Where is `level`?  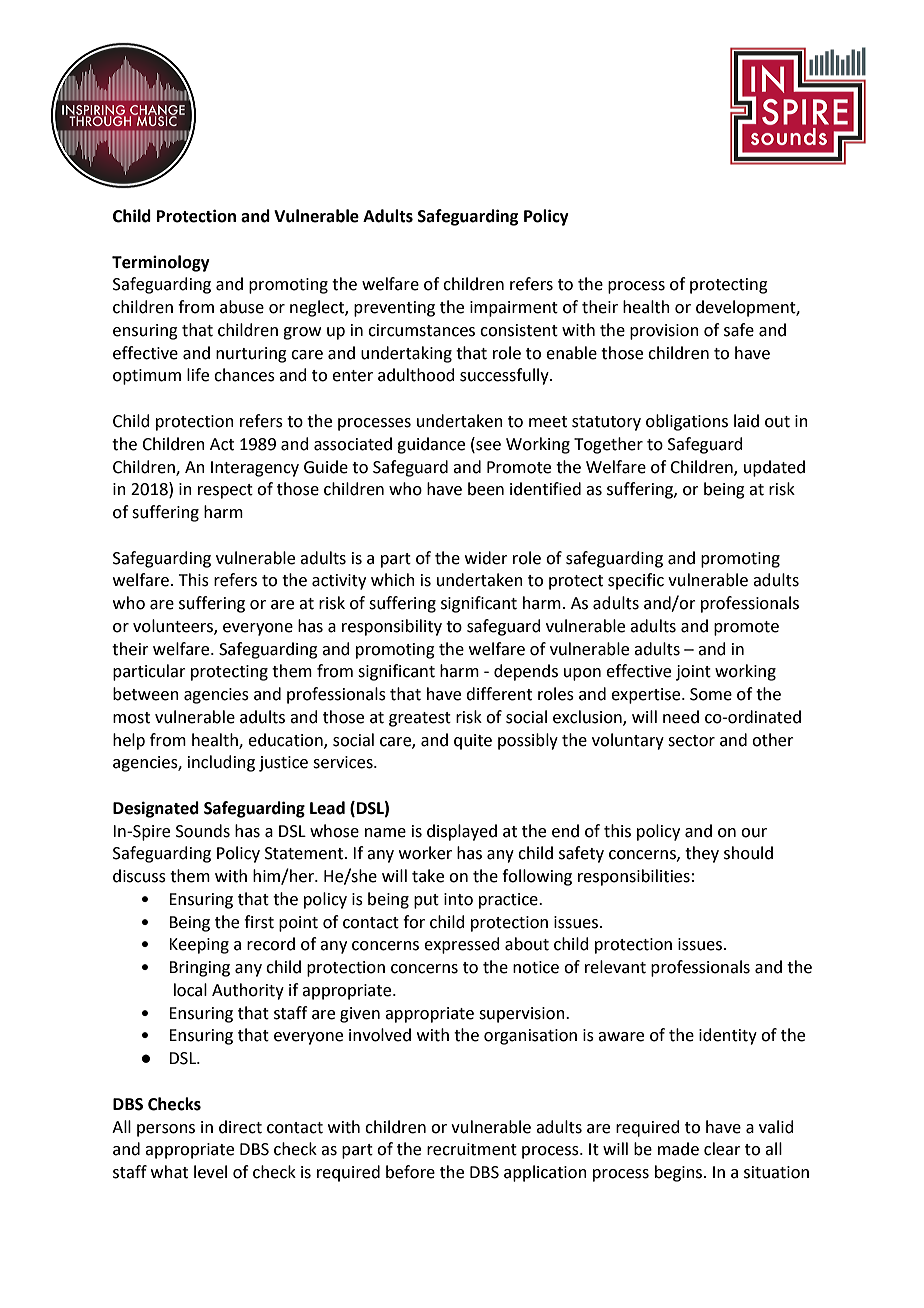
level is located at coordinates (210, 1172).
